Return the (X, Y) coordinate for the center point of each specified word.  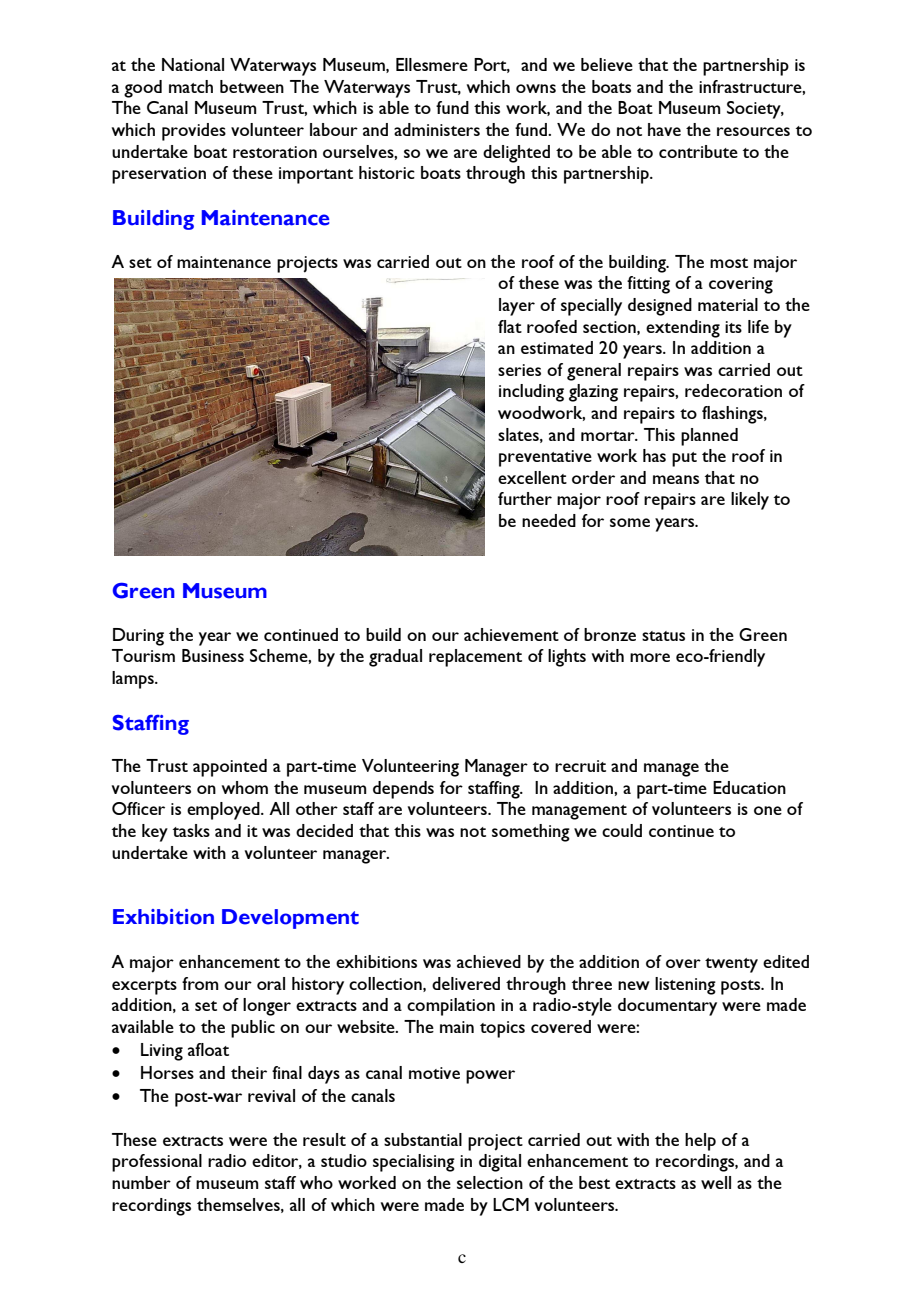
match (191, 86)
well (716, 1182)
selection (490, 1182)
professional (157, 1163)
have (664, 129)
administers (437, 129)
